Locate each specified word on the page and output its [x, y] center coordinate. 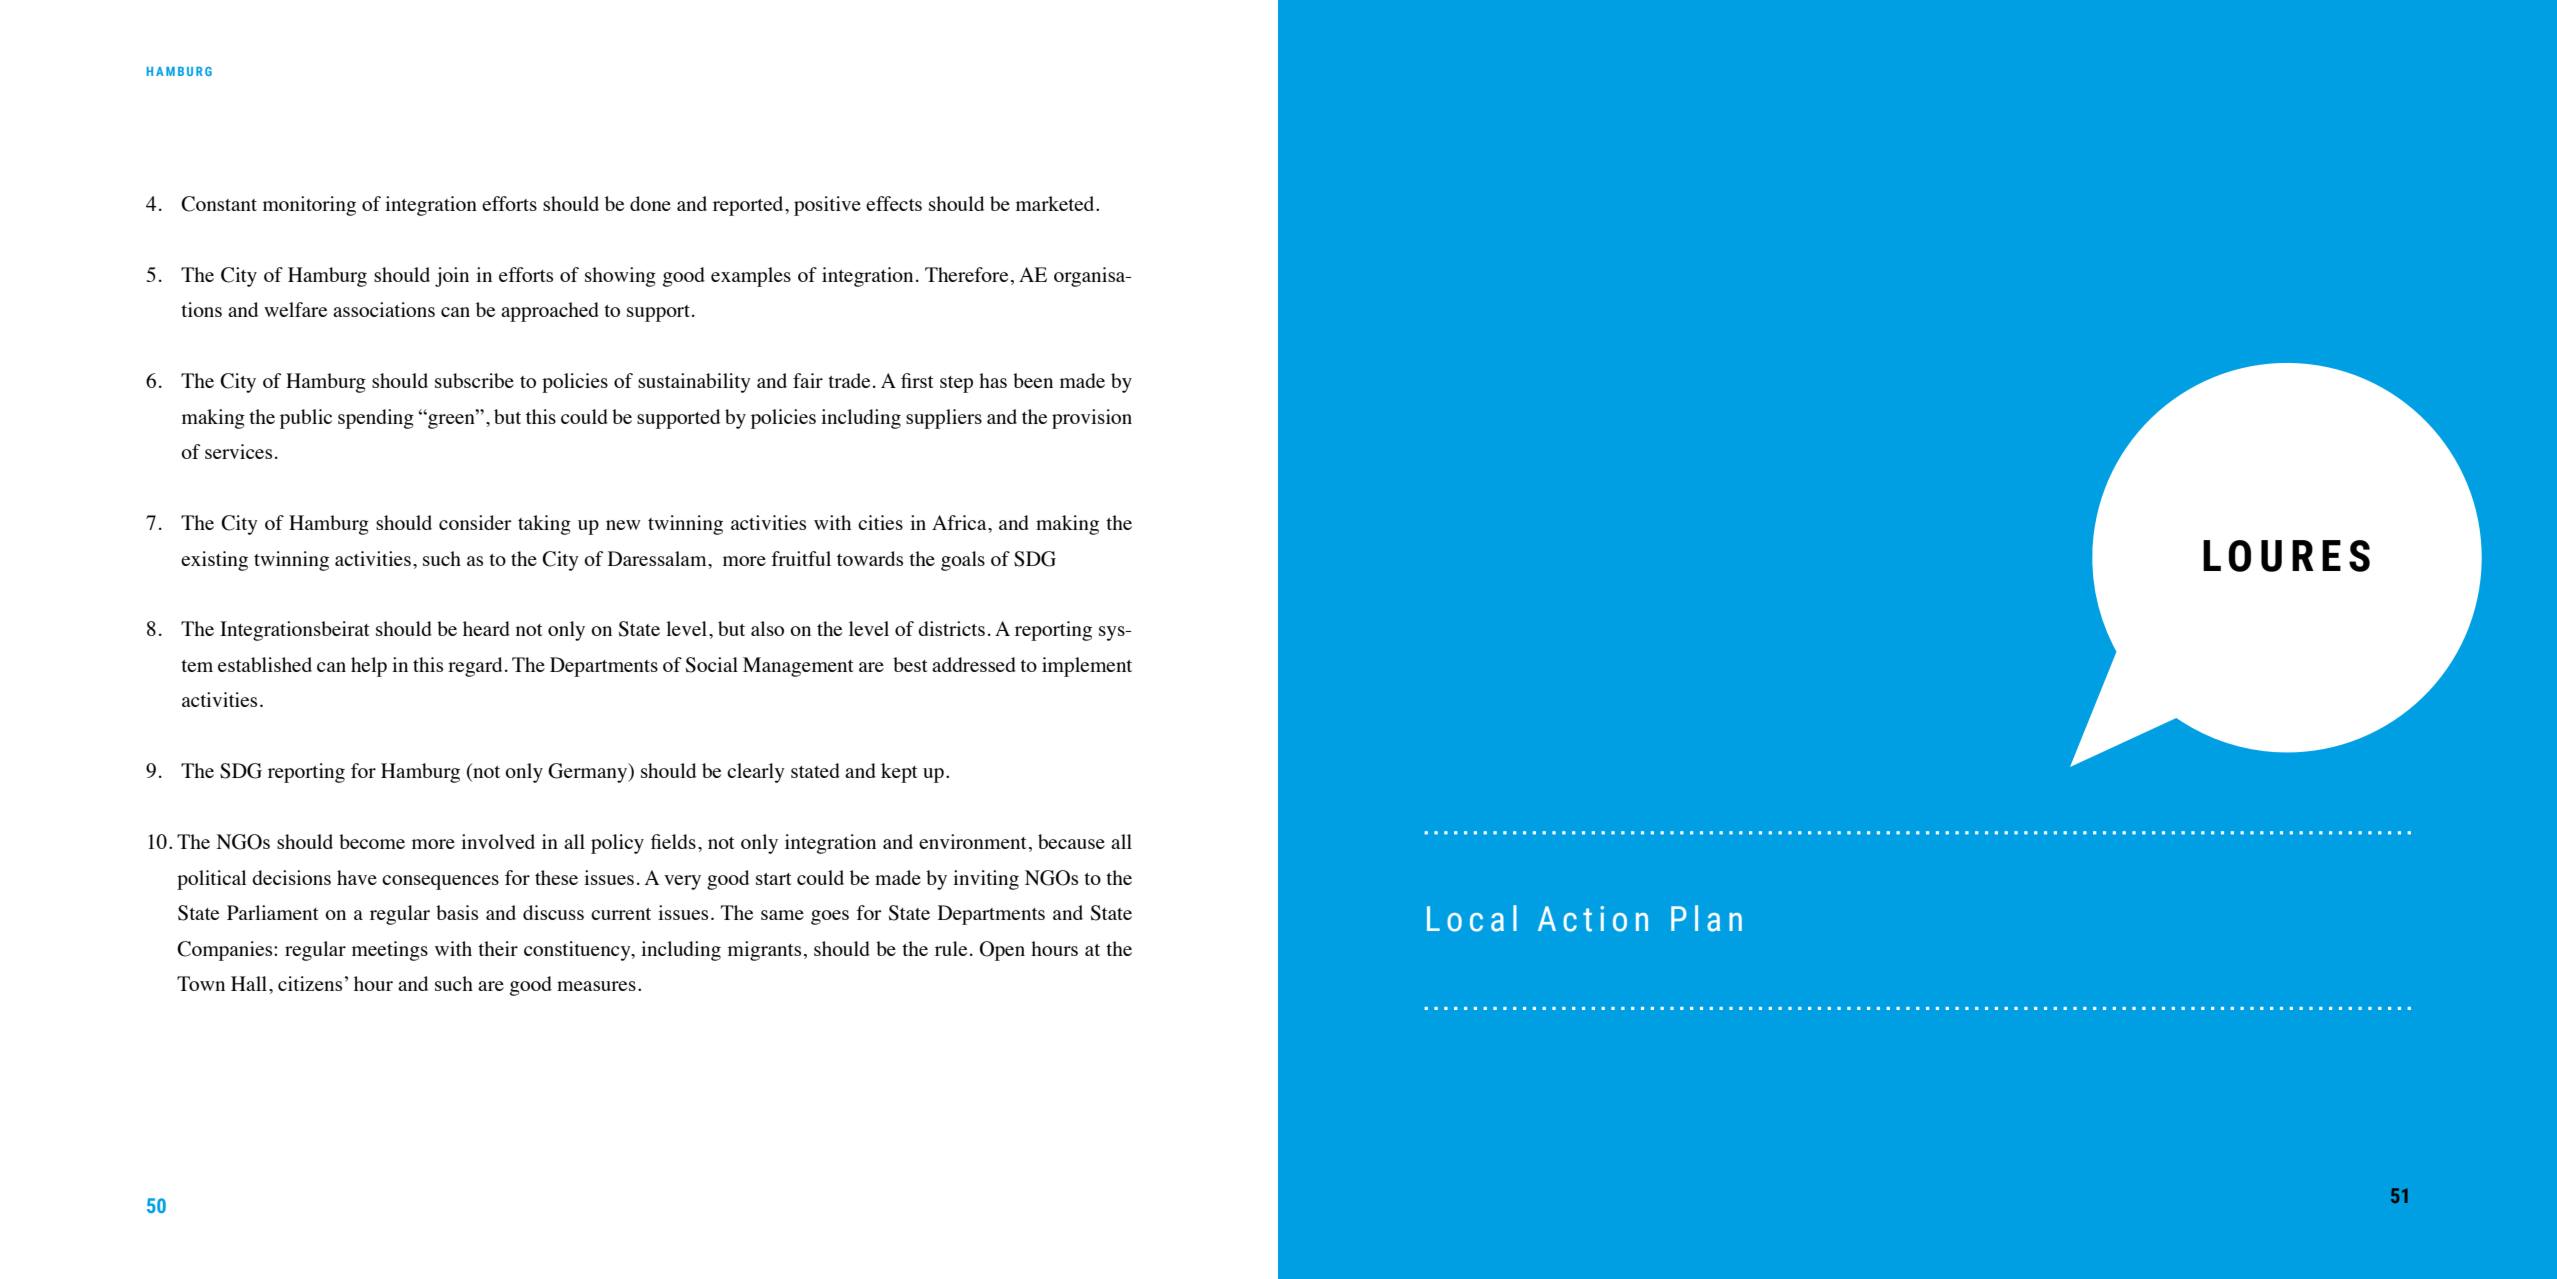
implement [1087, 667]
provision [1092, 419]
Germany [589, 773]
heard [486, 628]
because [1071, 841]
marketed [1056, 203]
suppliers [944, 419]
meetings [390, 951]
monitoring [309, 206]
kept [899, 773]
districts [951, 628]
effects [894, 203]
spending [376, 419]
